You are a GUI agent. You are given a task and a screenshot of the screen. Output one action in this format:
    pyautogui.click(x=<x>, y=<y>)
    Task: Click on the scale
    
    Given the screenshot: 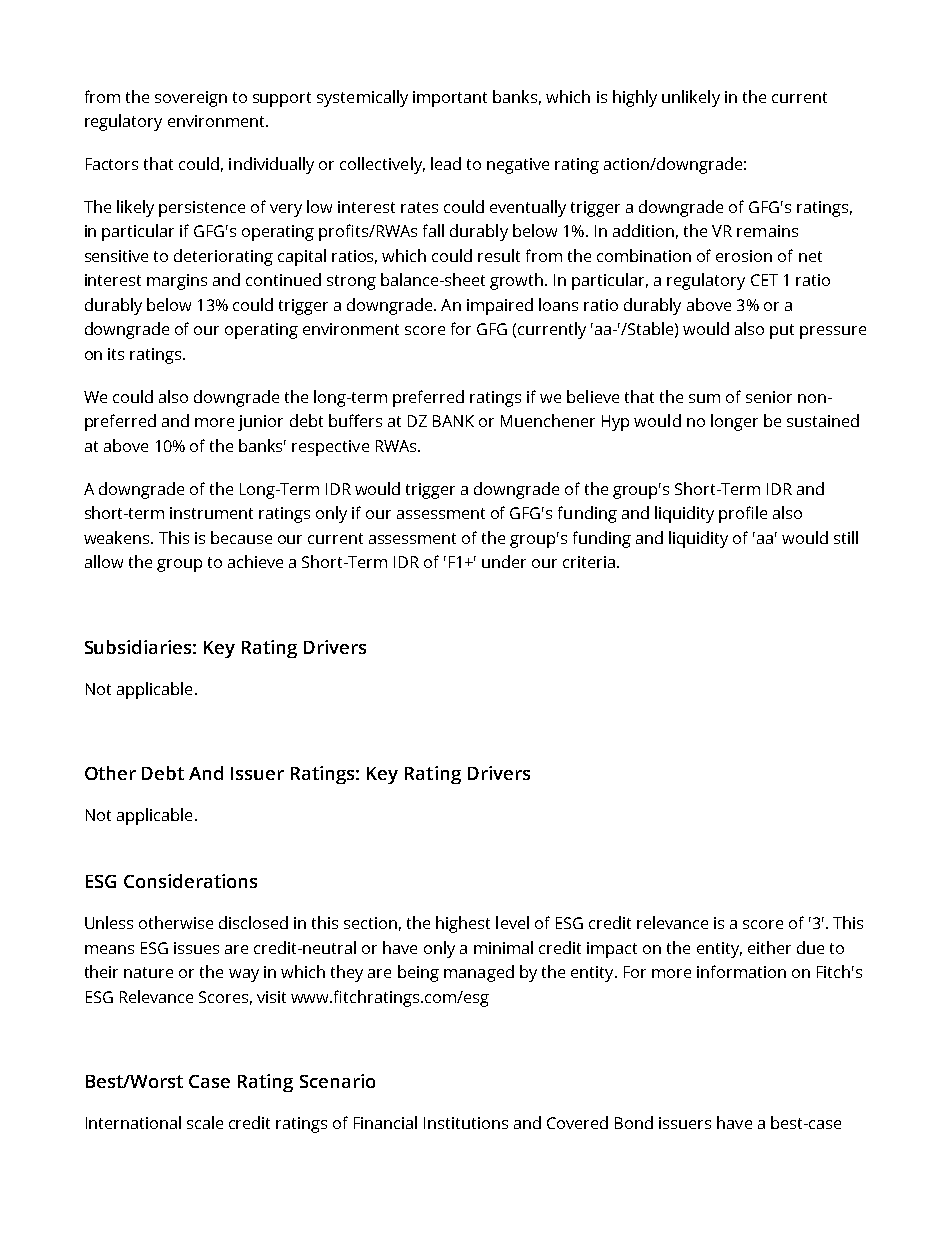 What is the action you would take?
    pyautogui.click(x=205, y=1122)
